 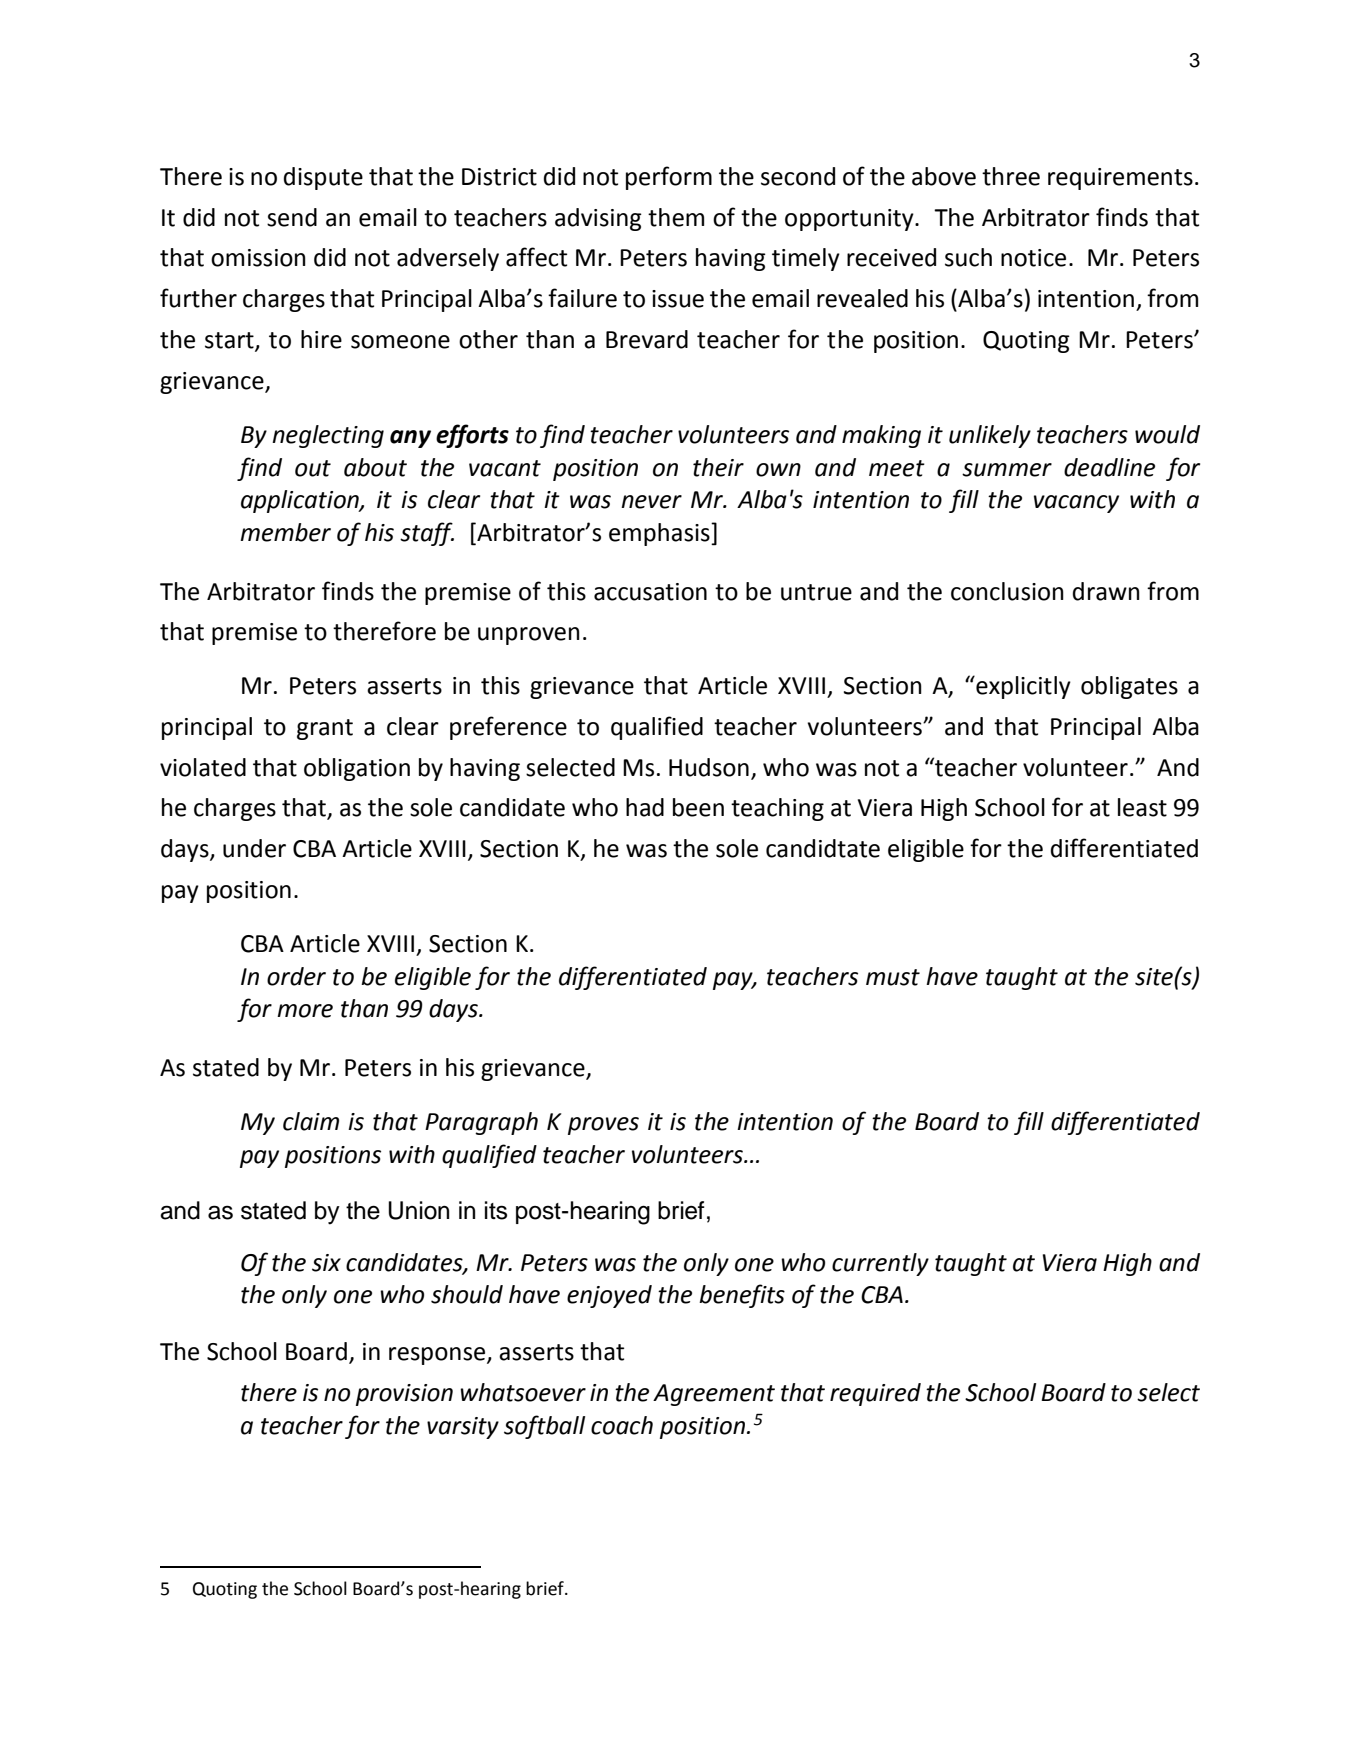 What do you see at coordinates (676, 217) in the screenshot?
I see `them` at bounding box center [676, 217].
